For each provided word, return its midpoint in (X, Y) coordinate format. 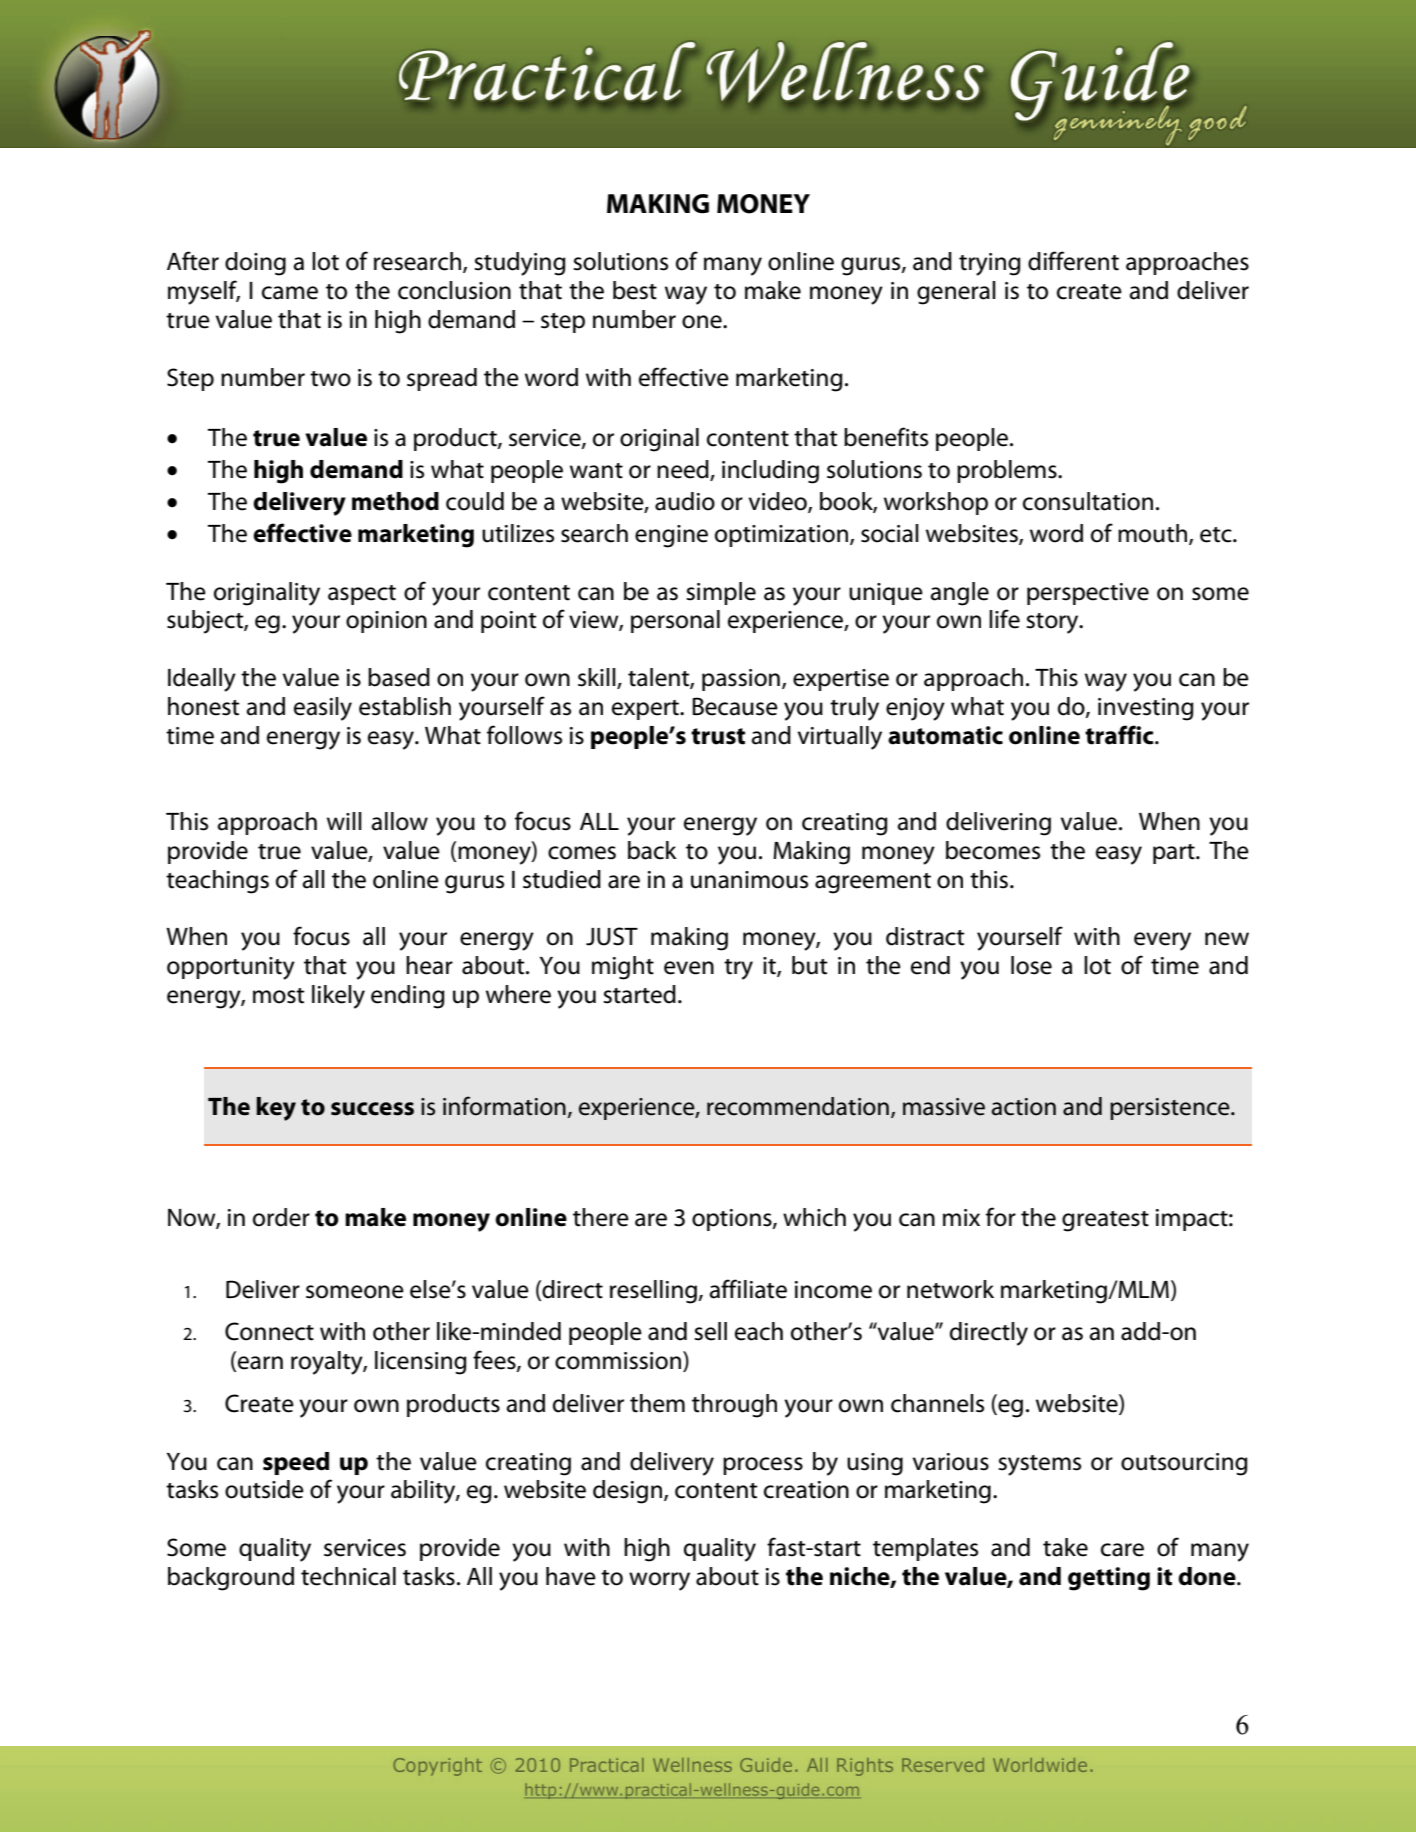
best (635, 290)
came (290, 293)
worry (659, 1581)
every (1162, 941)
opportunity (231, 968)
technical (348, 1576)
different (1073, 261)
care (1122, 1550)
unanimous (749, 880)
